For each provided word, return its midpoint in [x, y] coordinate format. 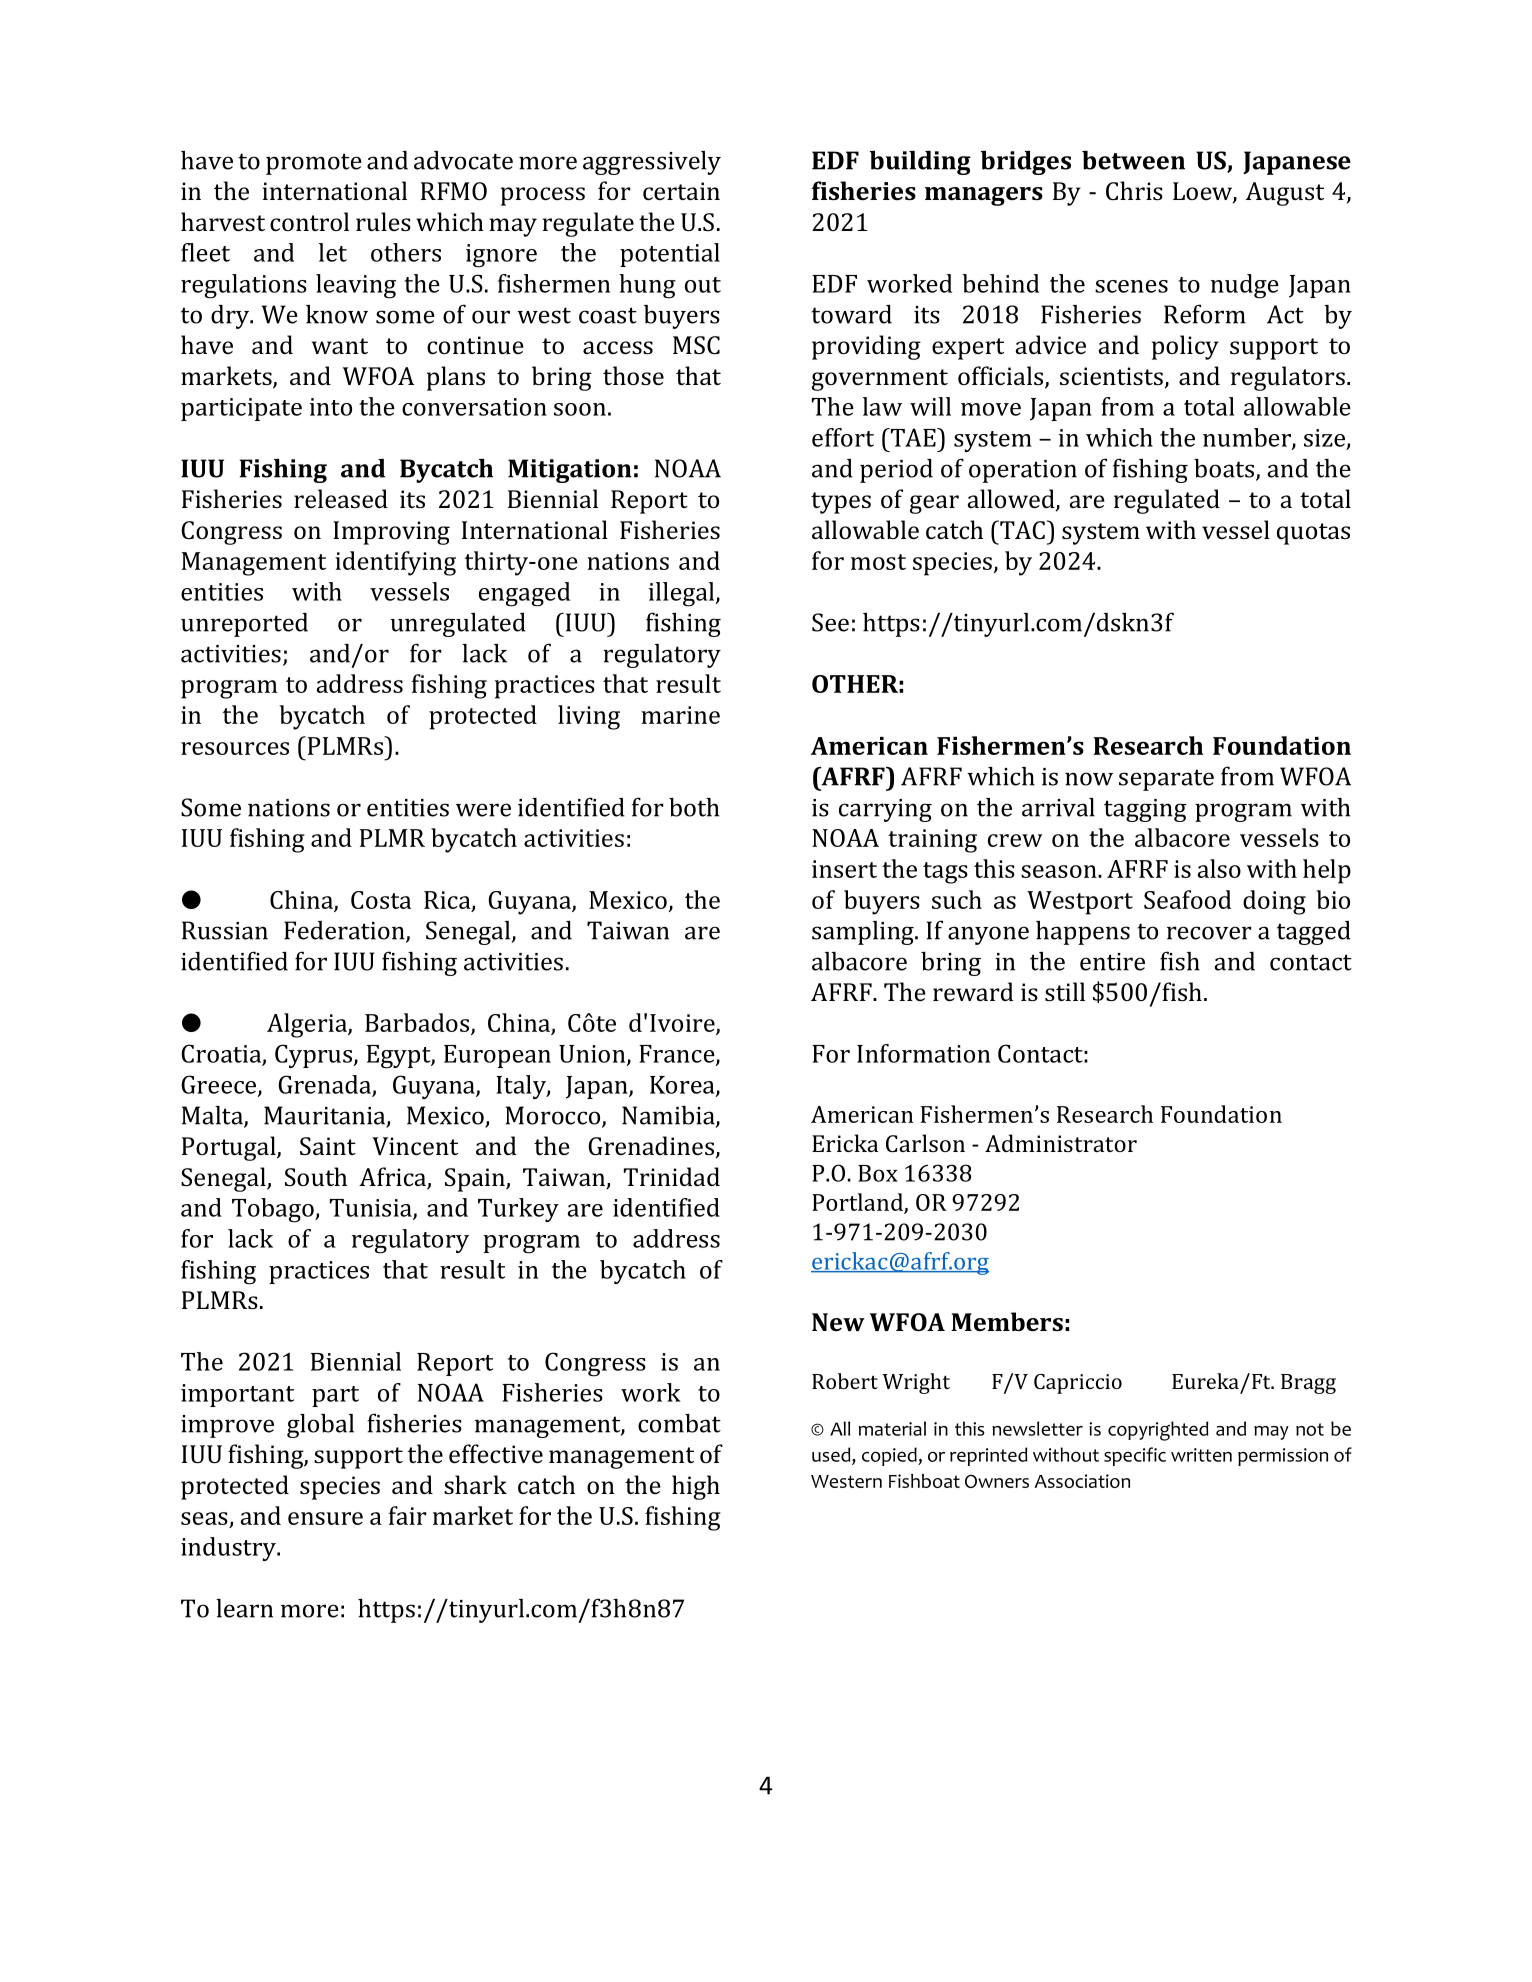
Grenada [326, 1085]
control [309, 221]
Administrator [1061, 1143]
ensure [325, 1518]
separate [1166, 780]
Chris [1134, 190]
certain [681, 191]
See [830, 622]
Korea [683, 1086]
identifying [395, 563]
